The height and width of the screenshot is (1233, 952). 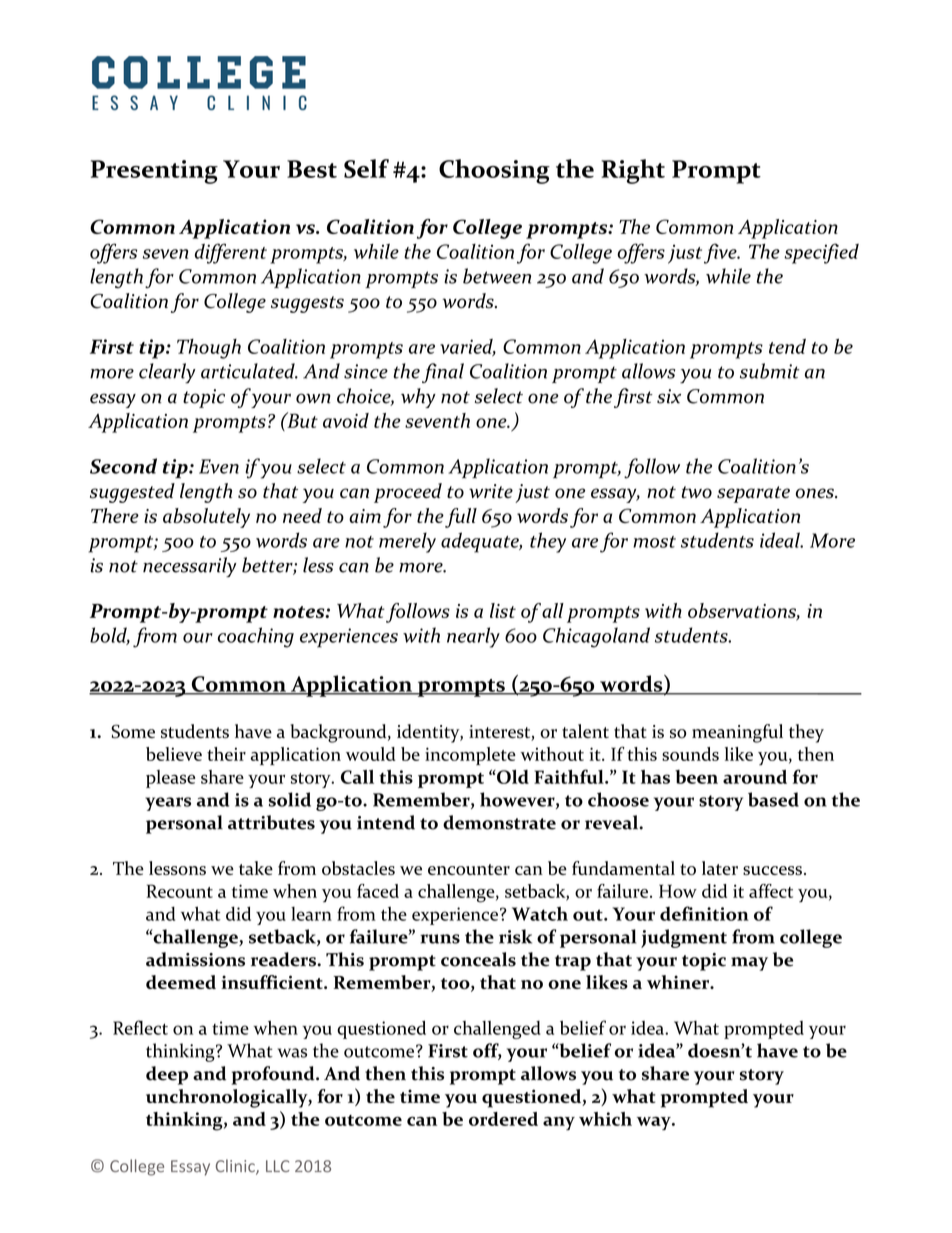 I want to click on ordered, so click(x=503, y=1119).
